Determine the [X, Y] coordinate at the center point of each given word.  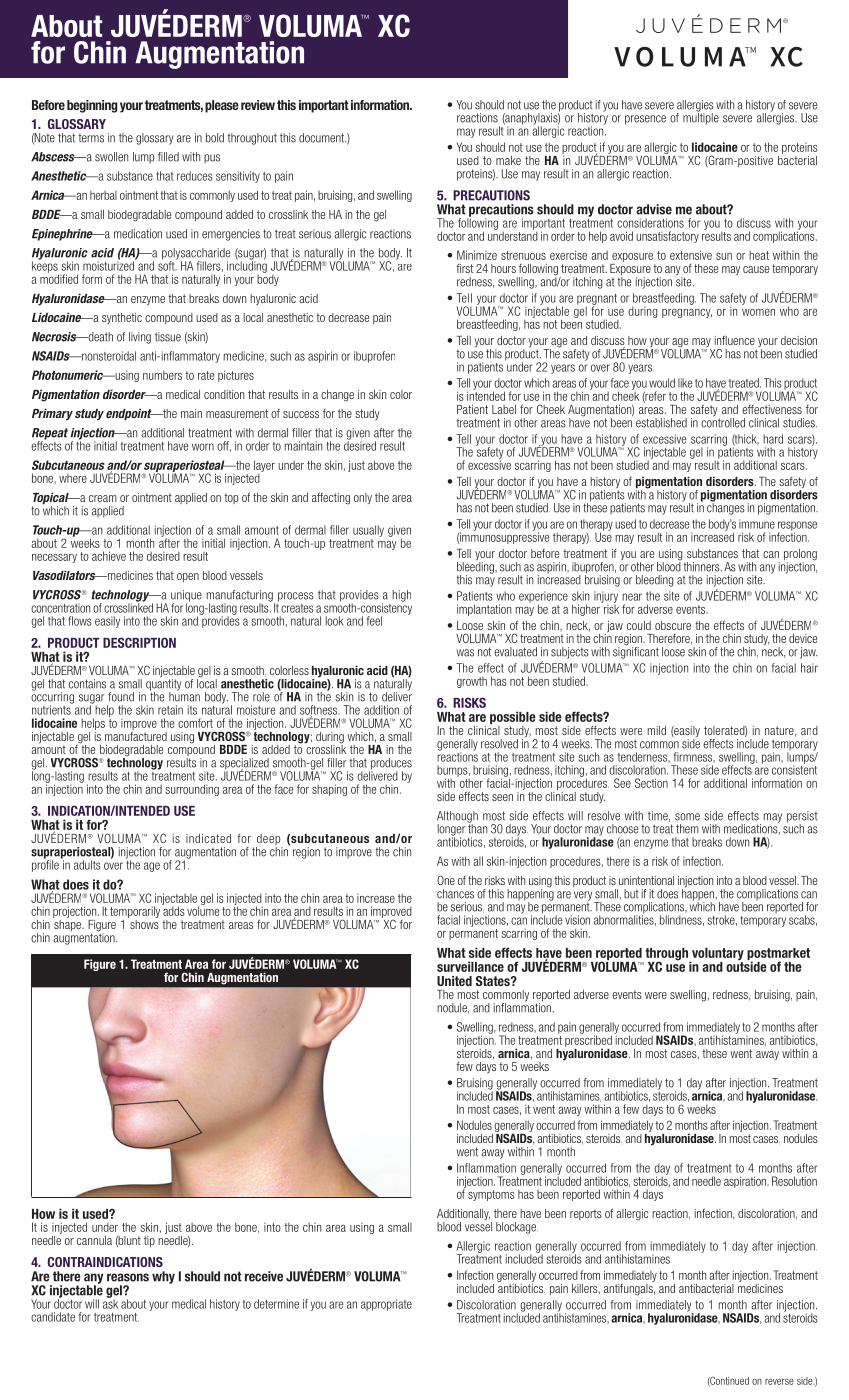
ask [110, 1303]
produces [390, 765]
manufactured [136, 735]
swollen [111, 157]
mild [657, 730]
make [508, 160]
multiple [701, 118]
